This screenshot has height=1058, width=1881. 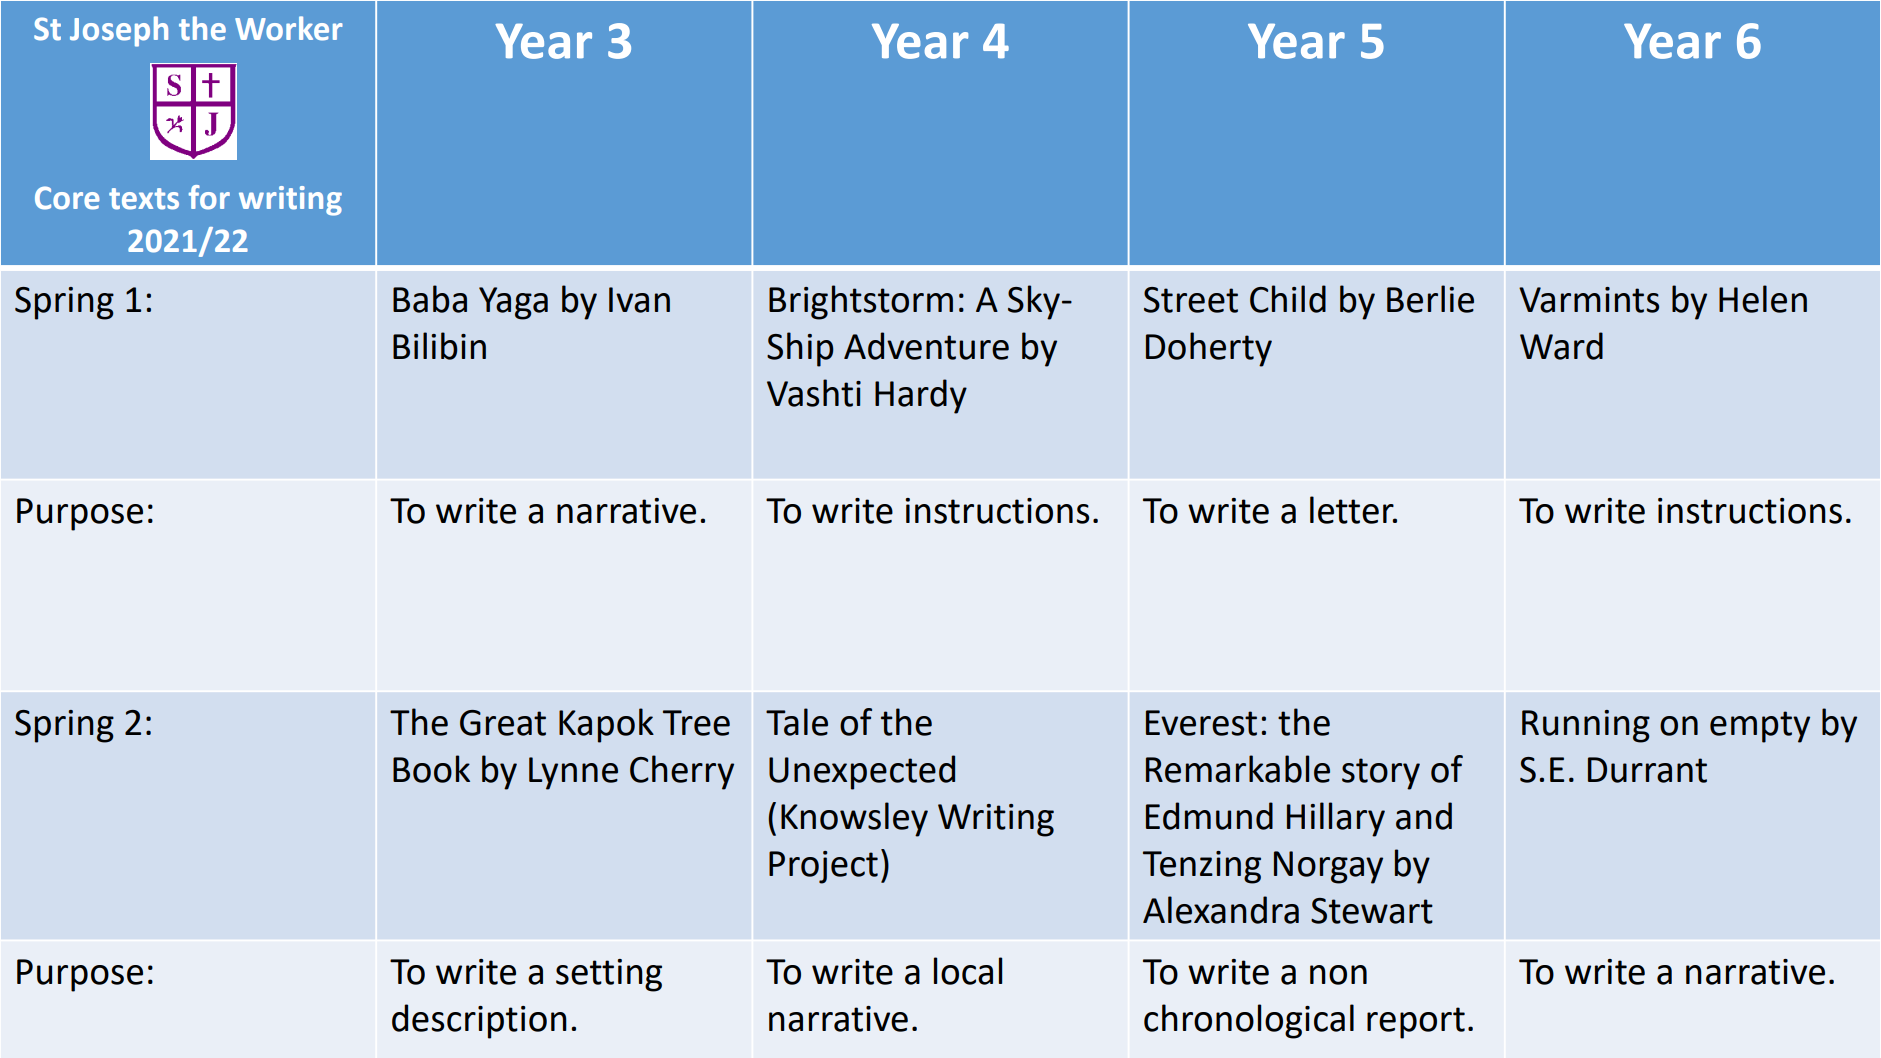 I want to click on Varmints, so click(x=1589, y=300).
